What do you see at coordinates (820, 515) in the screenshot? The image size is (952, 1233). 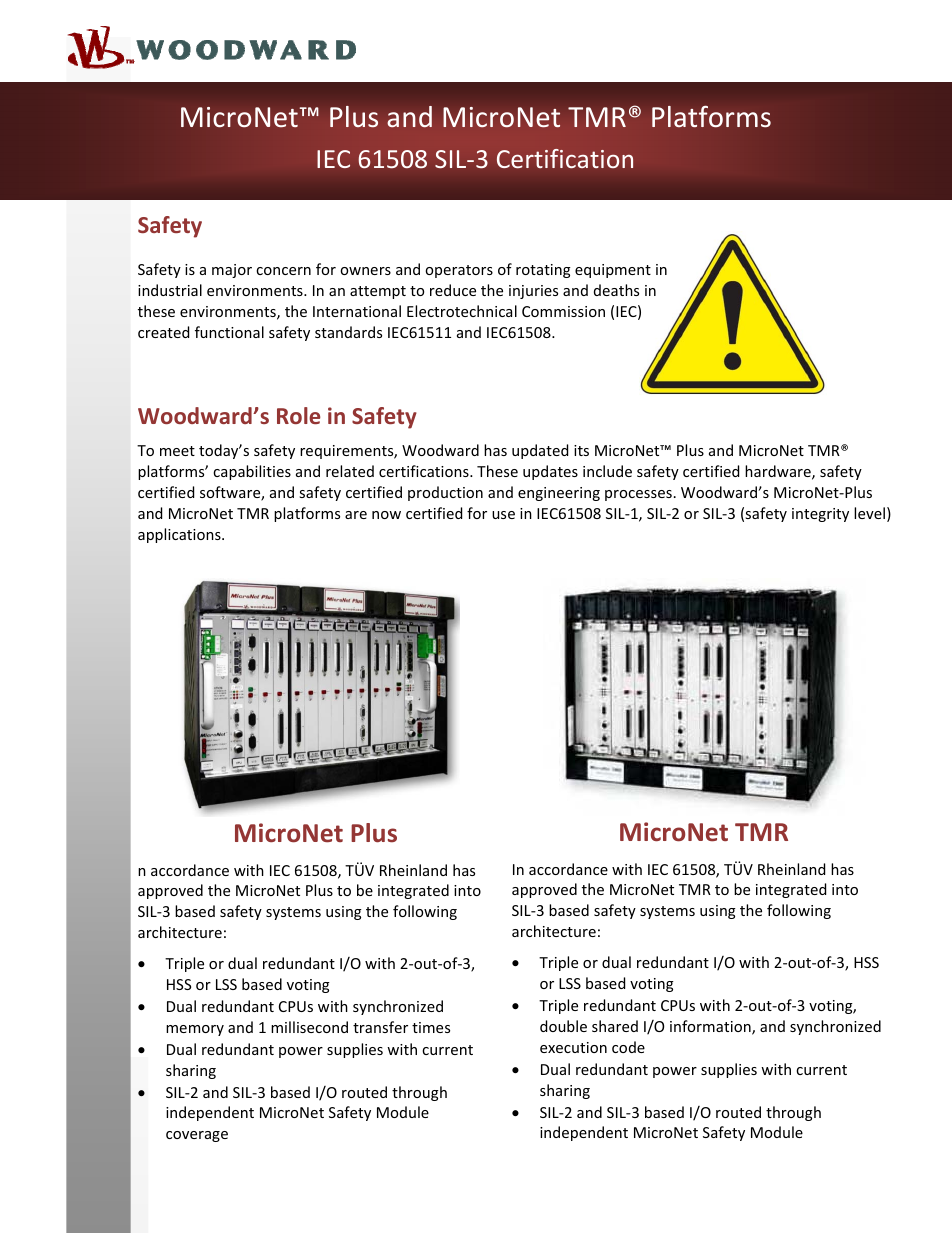 I see `integrity` at bounding box center [820, 515].
